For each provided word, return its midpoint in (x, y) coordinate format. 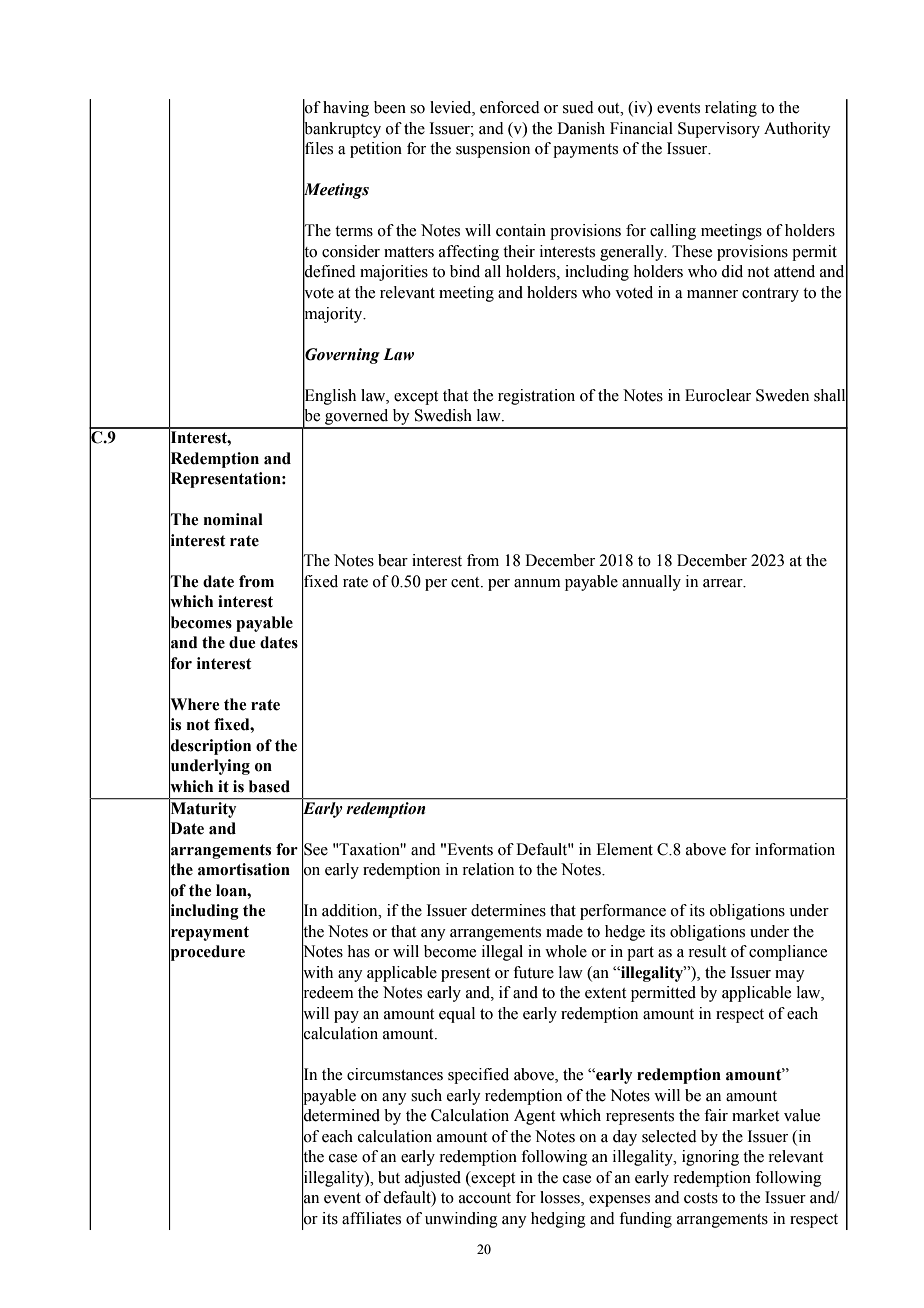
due (242, 642)
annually (651, 583)
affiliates (371, 1218)
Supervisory (719, 130)
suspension (493, 150)
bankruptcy (342, 129)
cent (466, 582)
